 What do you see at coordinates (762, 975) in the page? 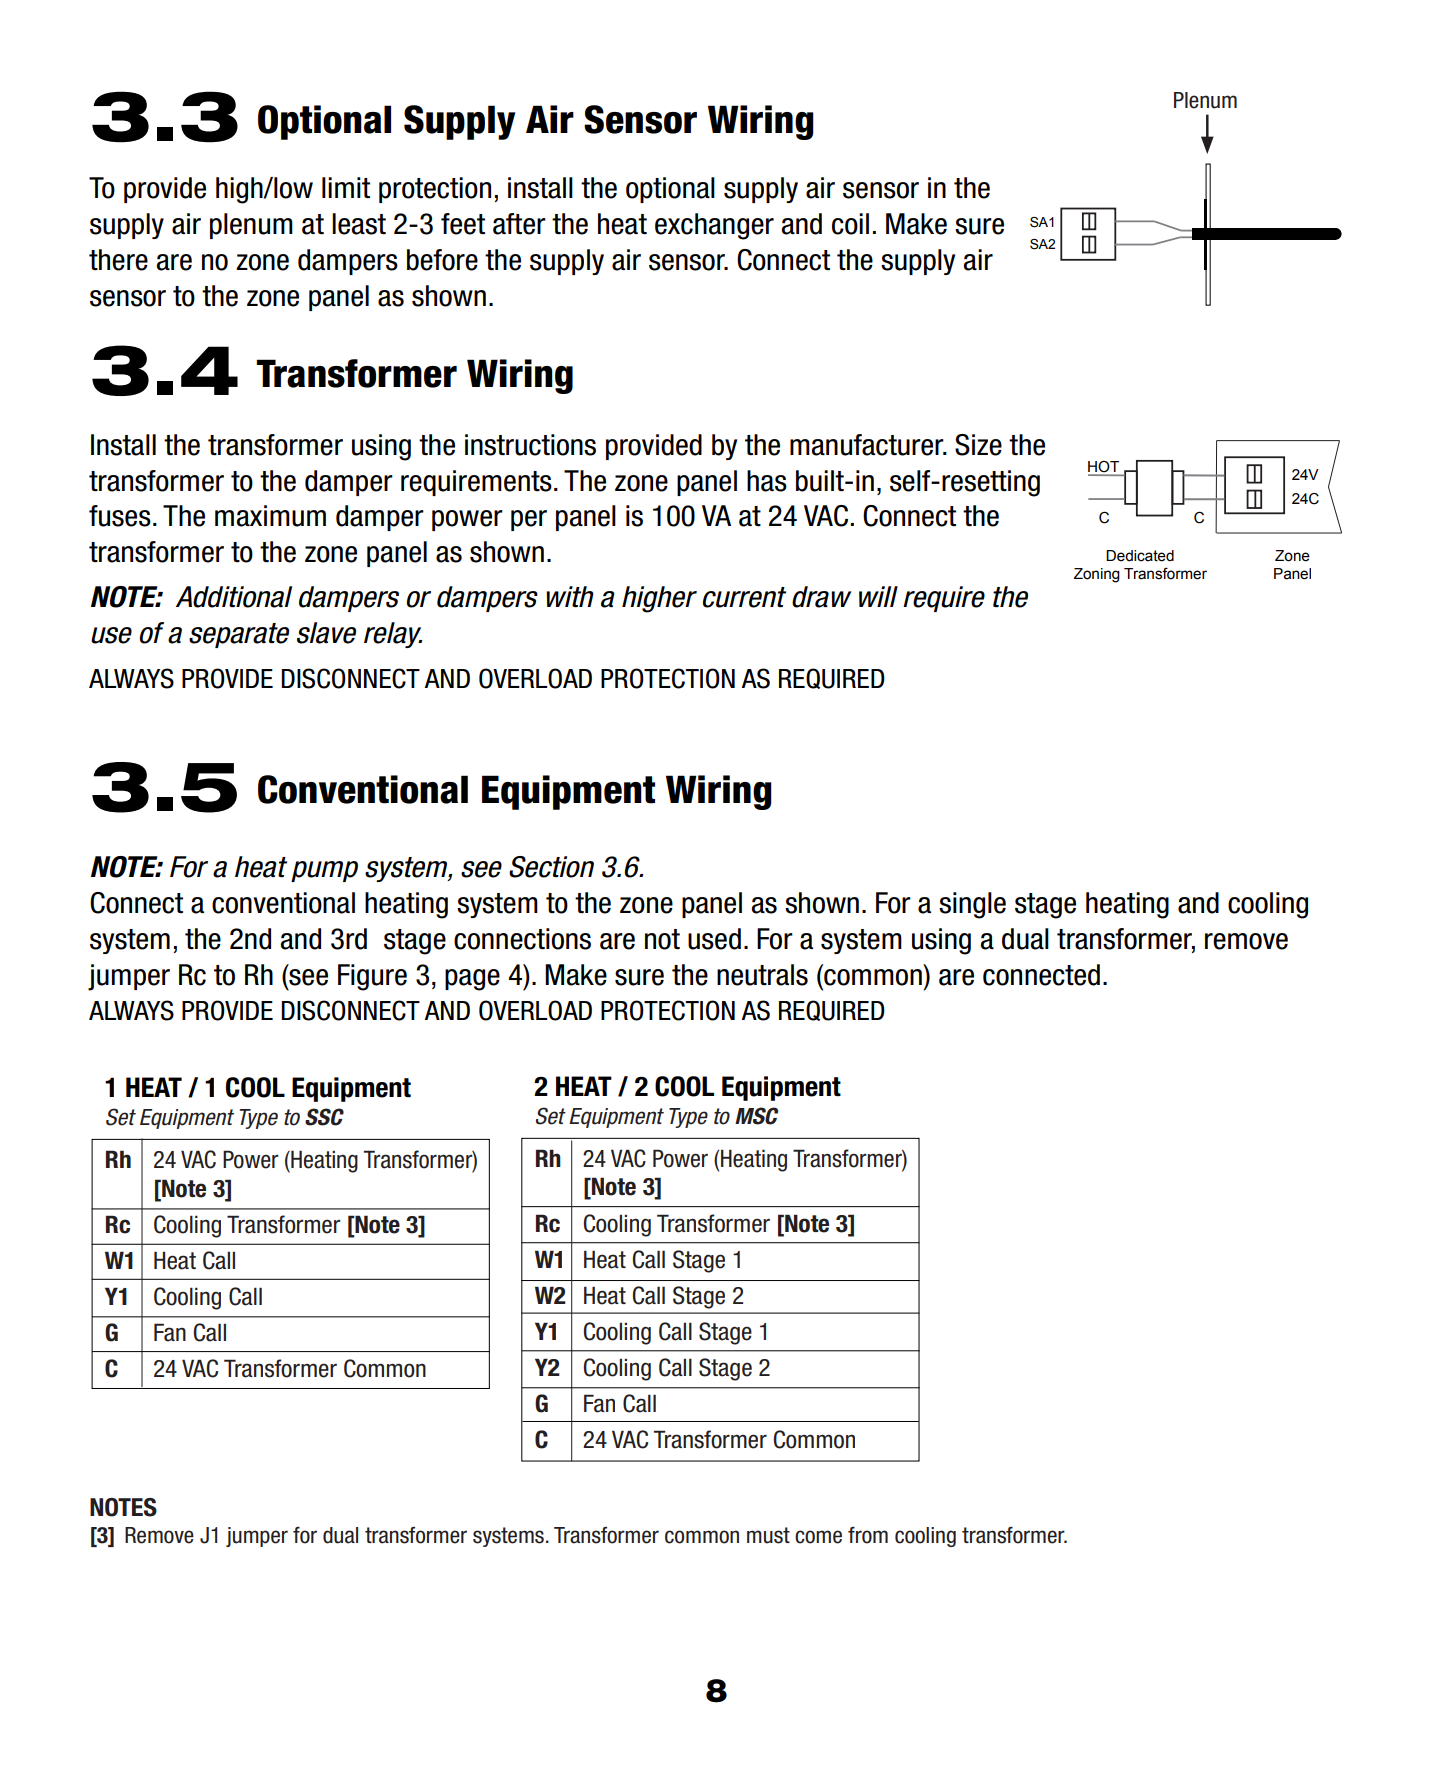
I see `neutrals` at bounding box center [762, 975].
